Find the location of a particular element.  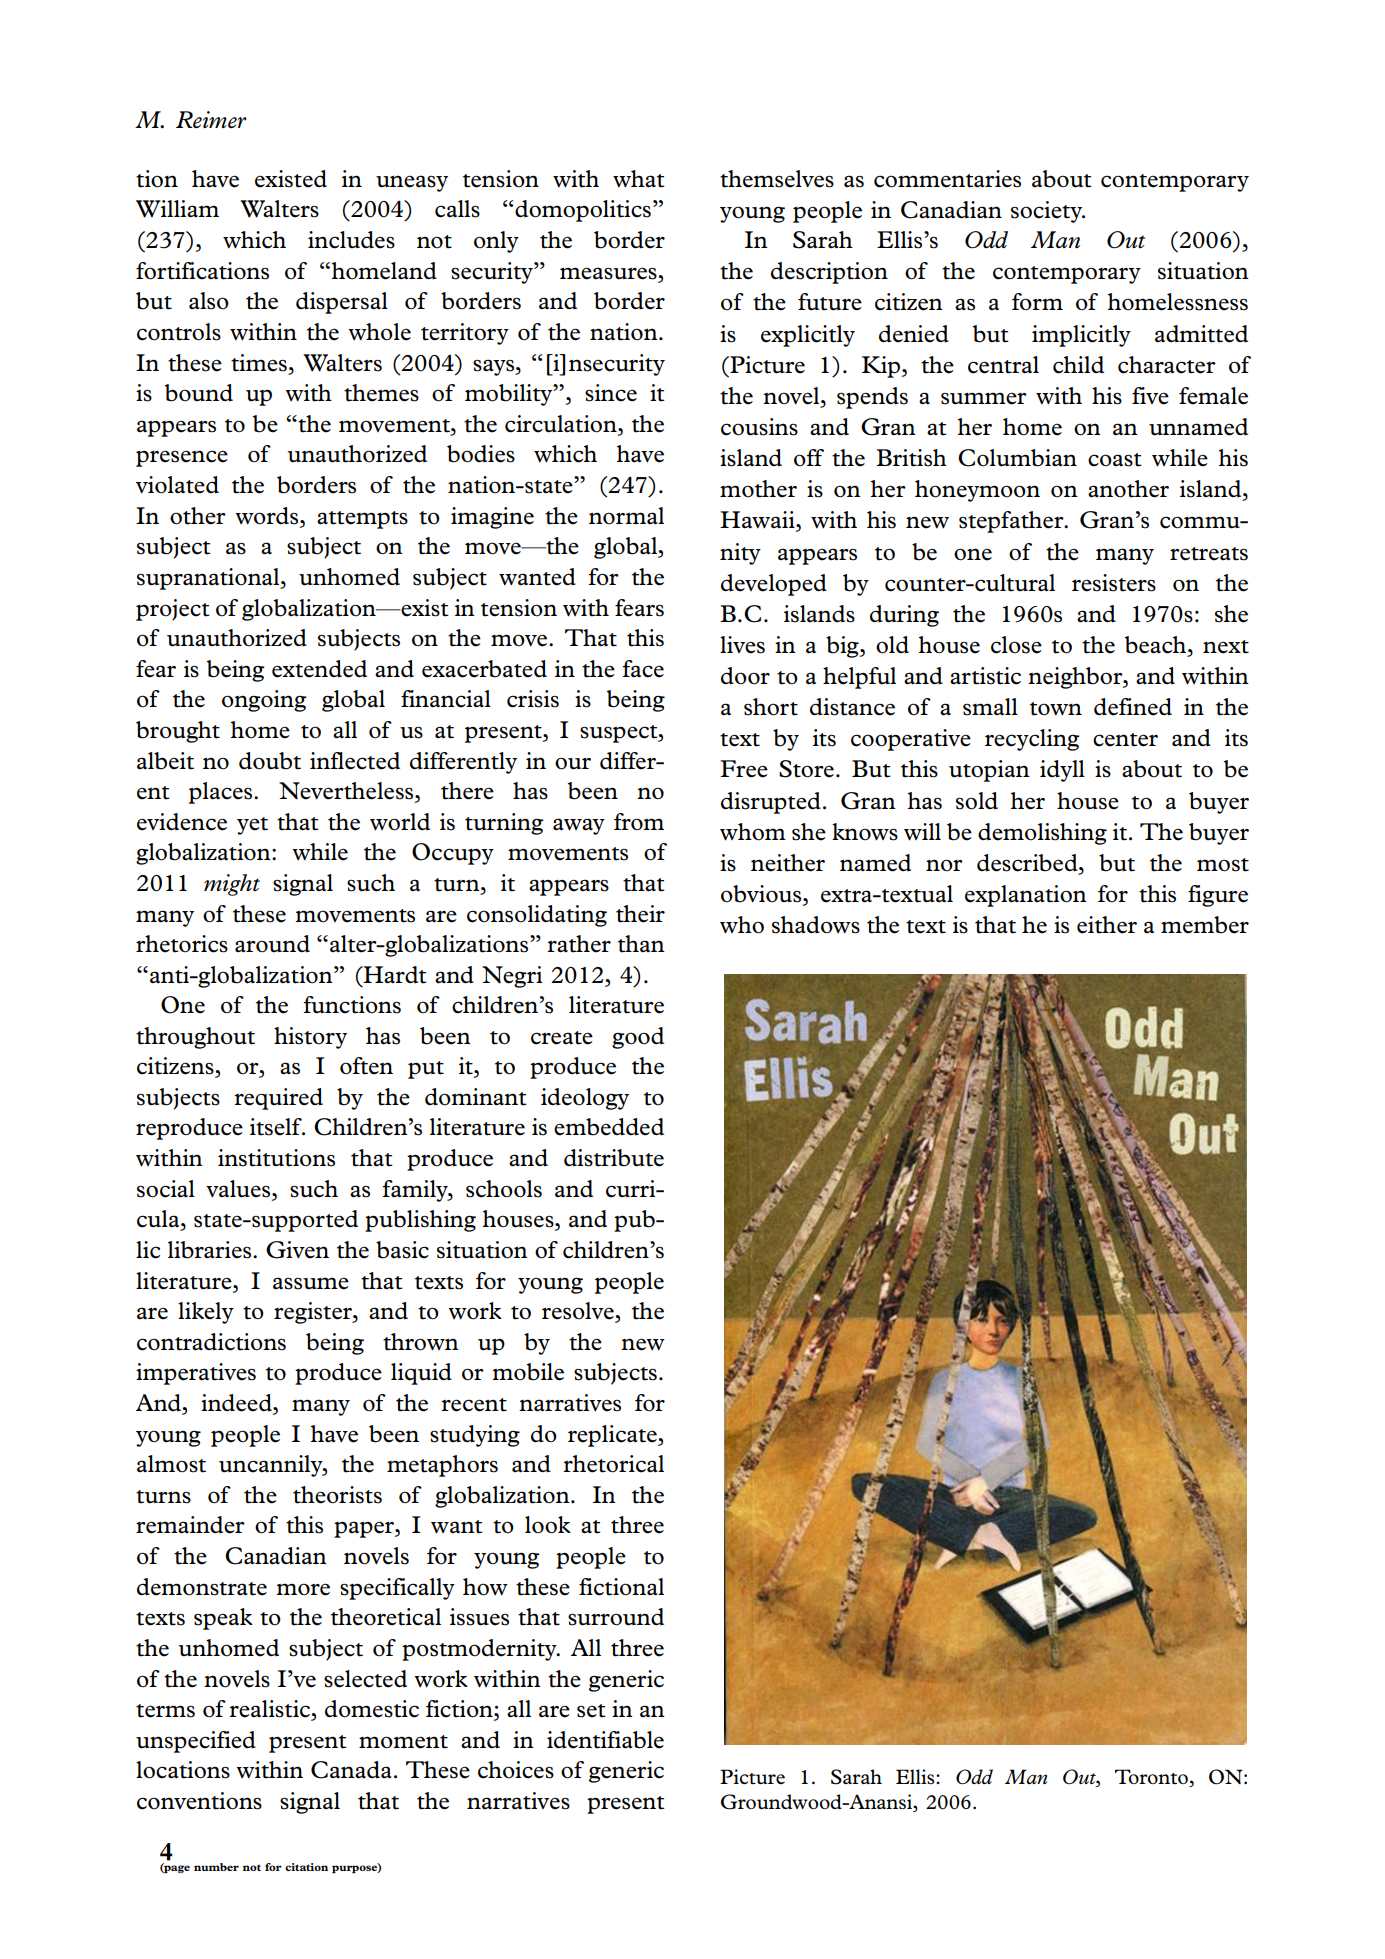

Canada is located at coordinates (351, 1770).
